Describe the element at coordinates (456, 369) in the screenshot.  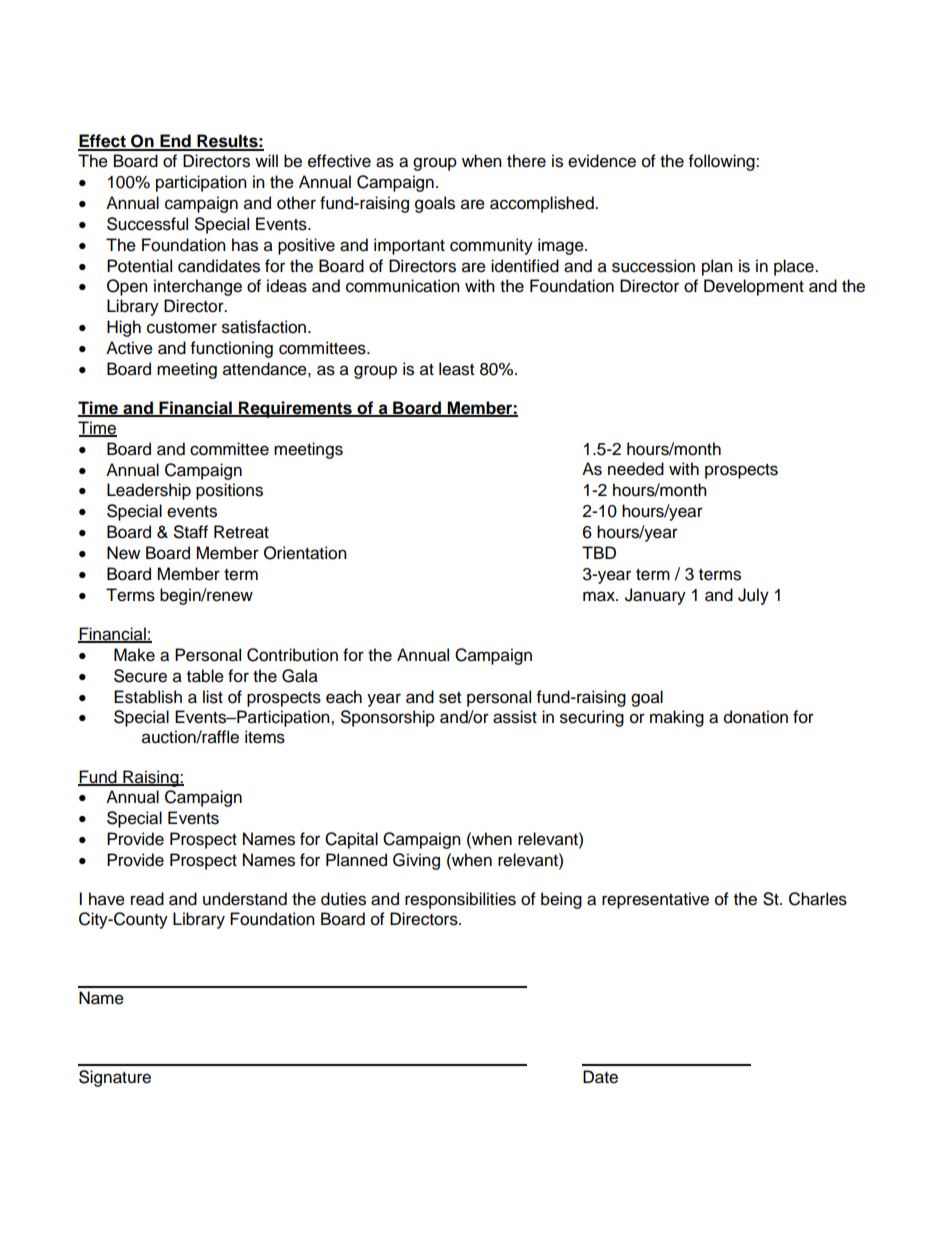
I see `least` at that location.
